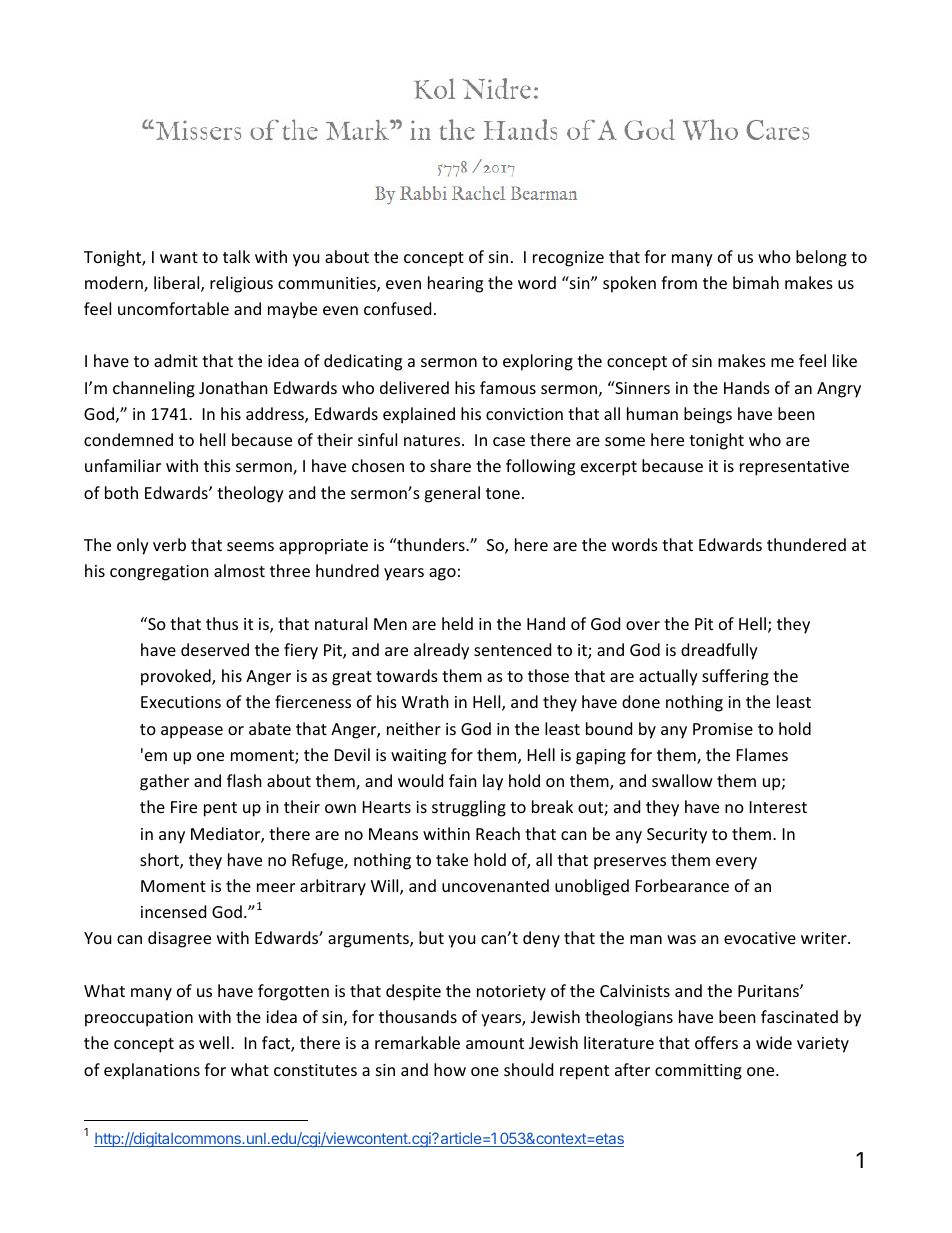  Describe the element at coordinates (178, 284) in the image. I see `liberal` at that location.
